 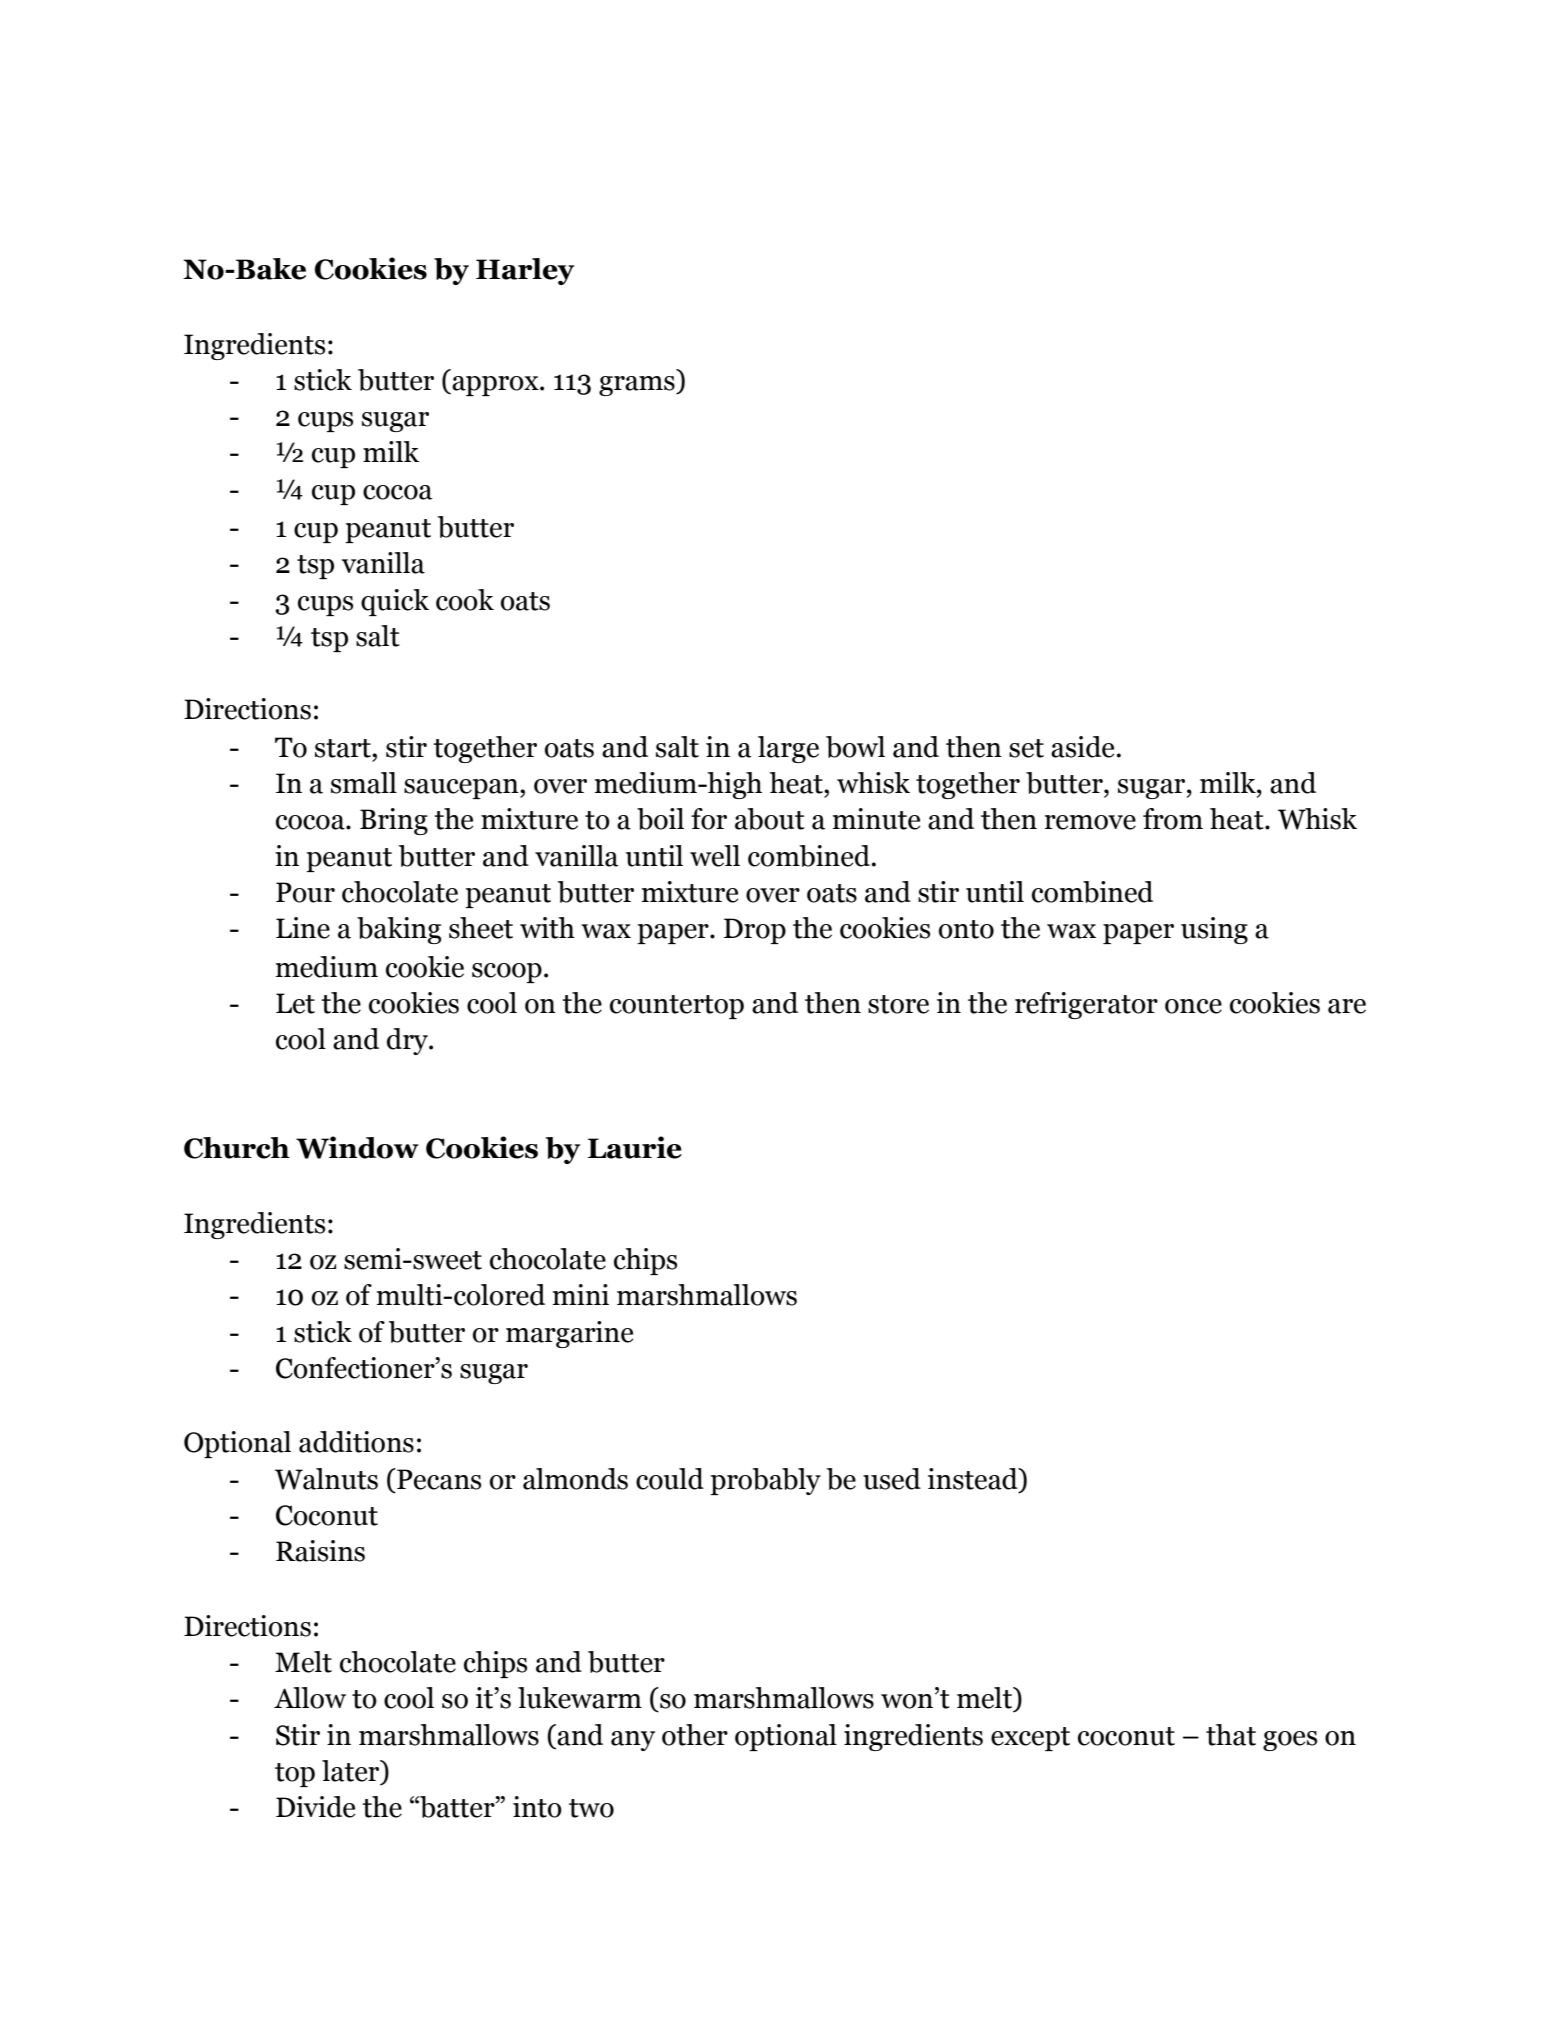 I want to click on dry, so click(x=408, y=1041).
